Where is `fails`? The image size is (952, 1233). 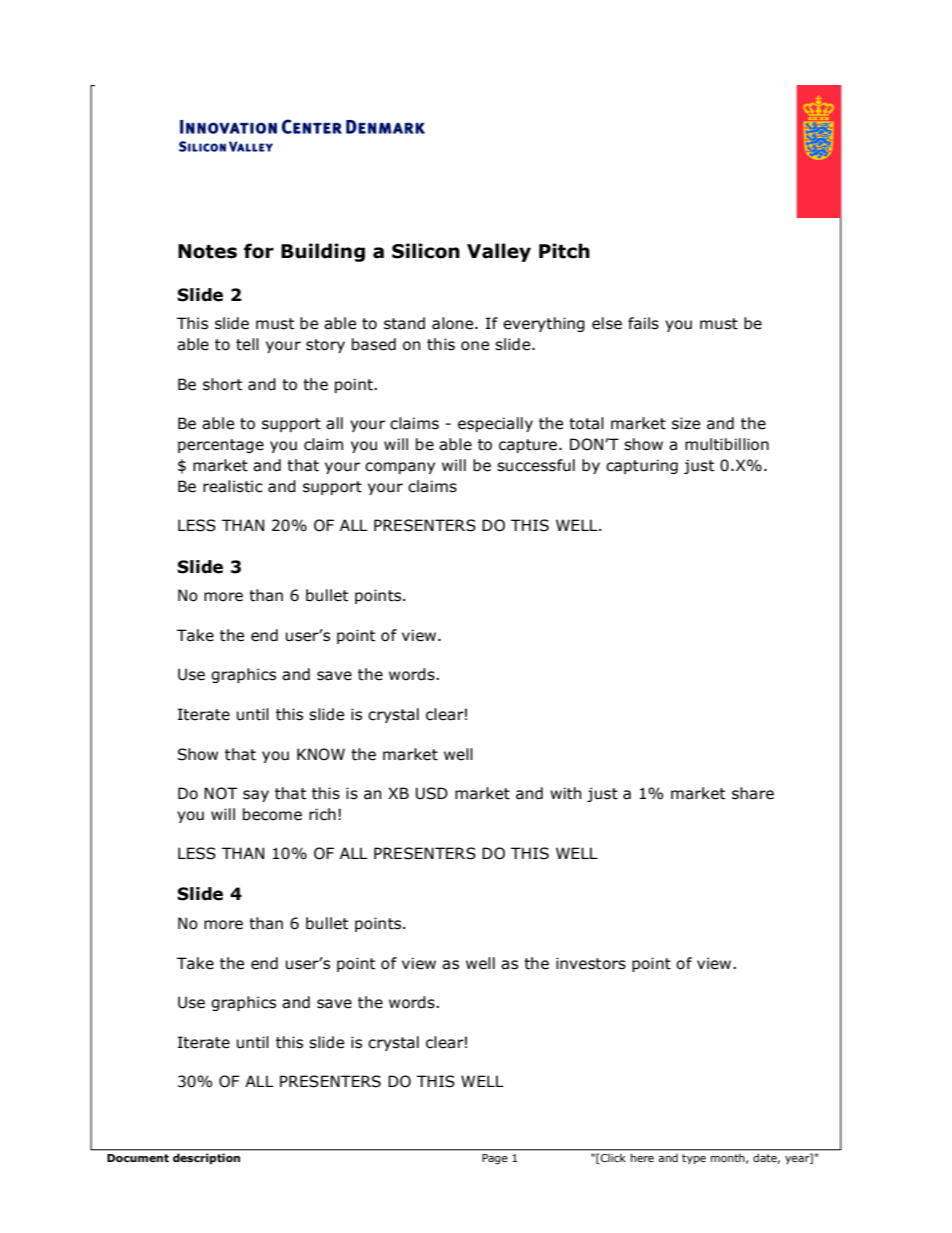
fails is located at coordinates (643, 323).
